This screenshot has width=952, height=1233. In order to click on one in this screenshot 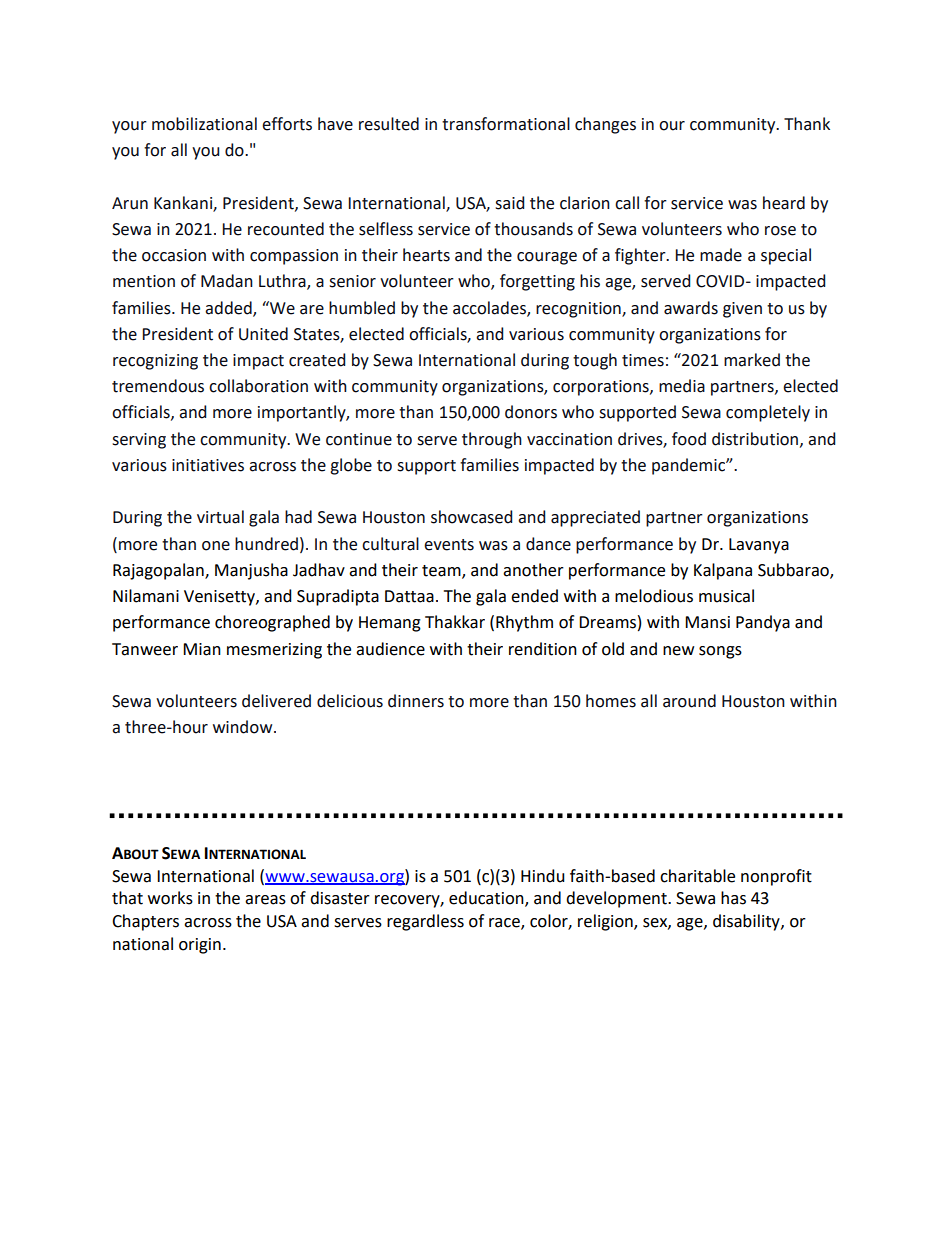, I will do `click(216, 546)`.
